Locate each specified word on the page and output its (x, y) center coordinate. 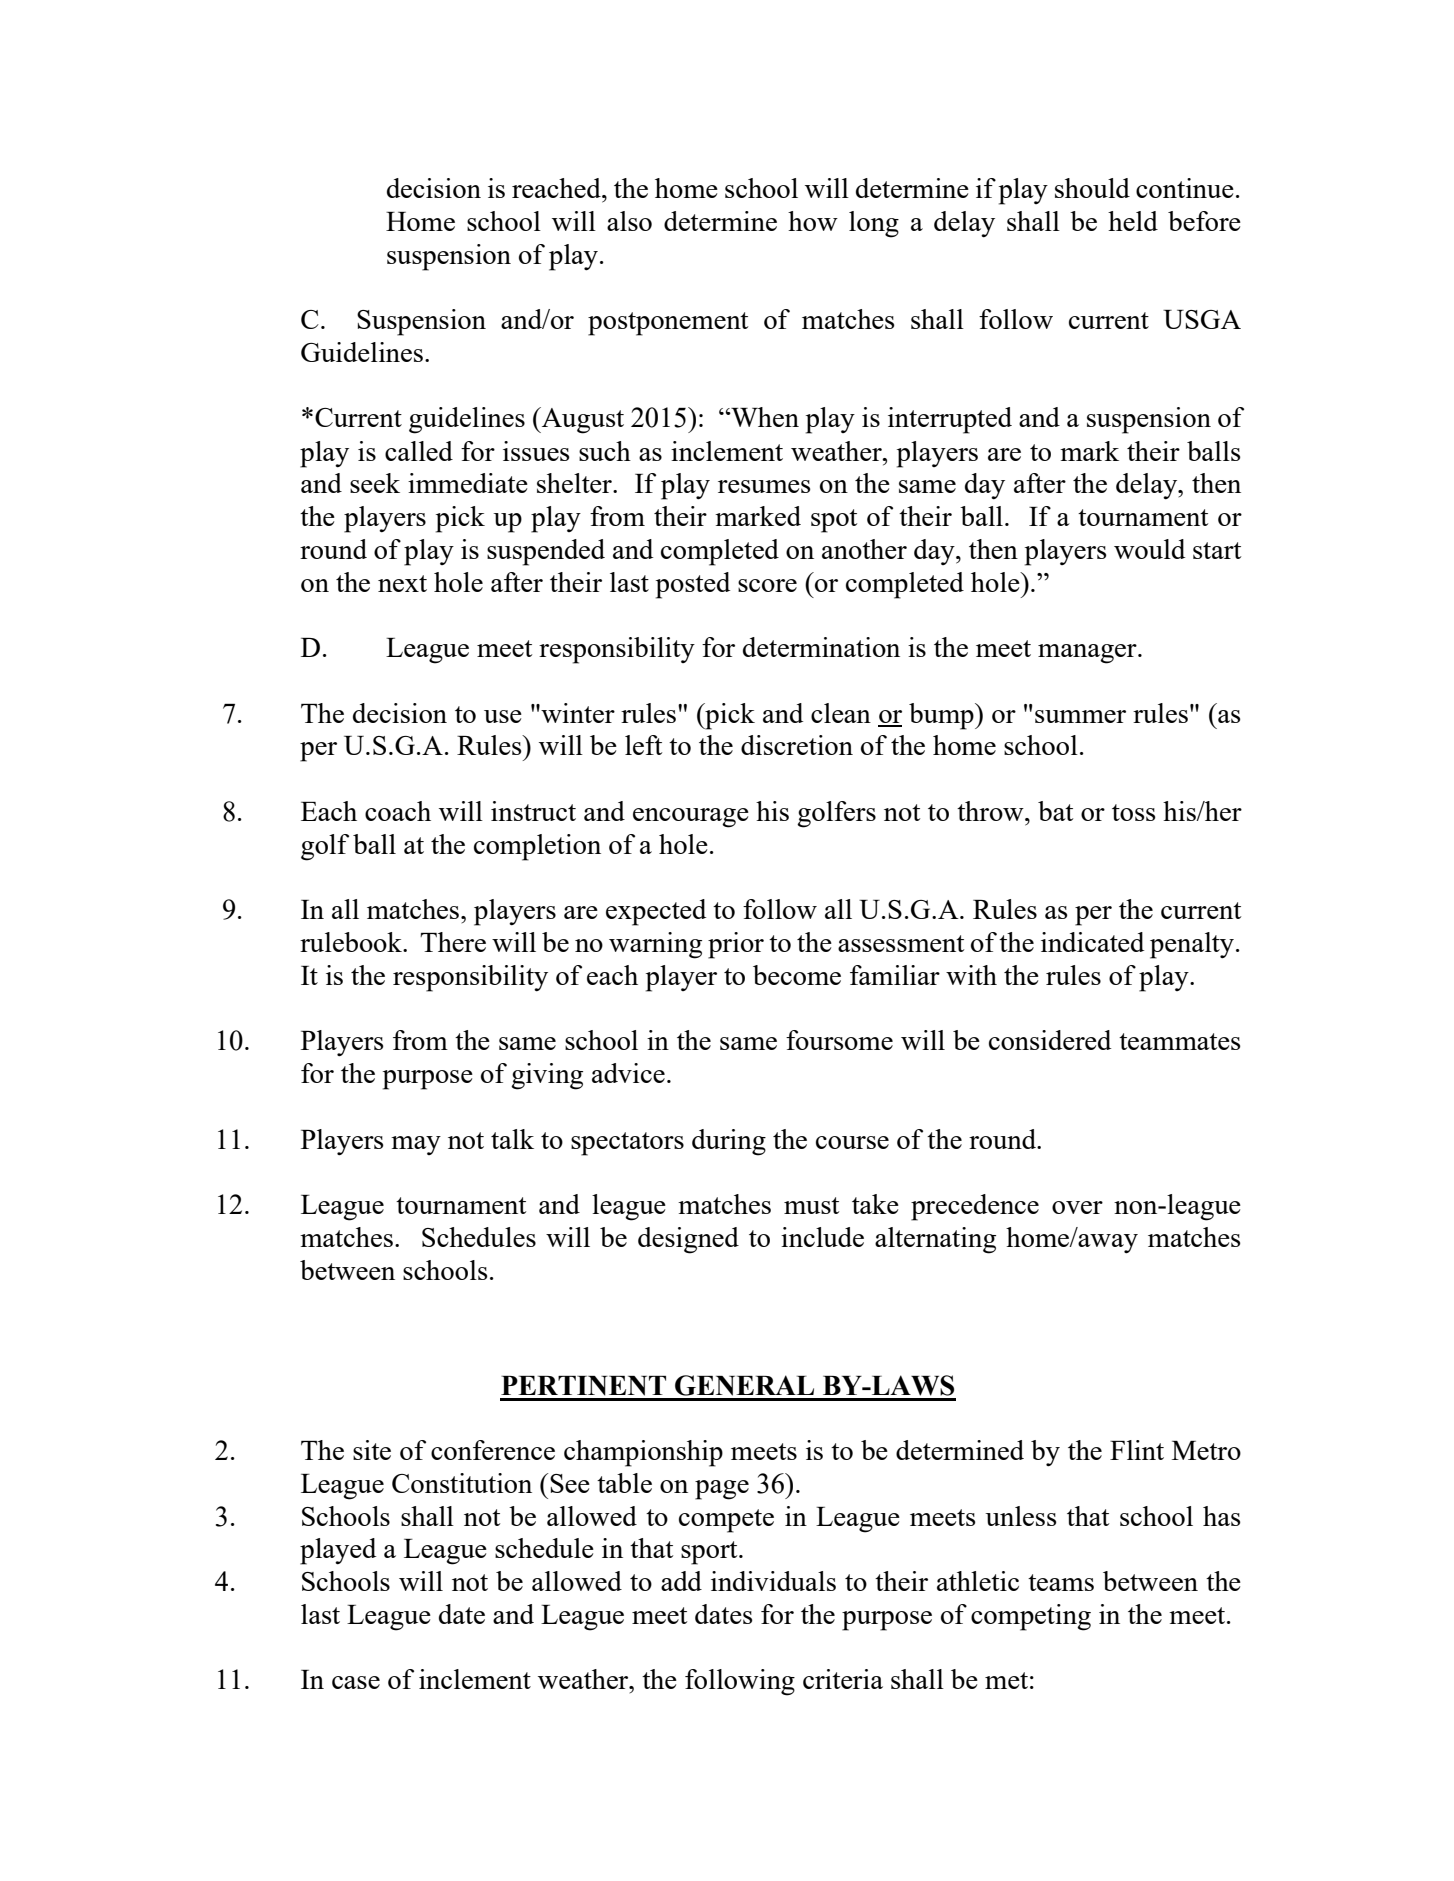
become (797, 975)
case (356, 1682)
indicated (1092, 942)
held (1133, 221)
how (813, 221)
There (453, 942)
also (629, 221)
